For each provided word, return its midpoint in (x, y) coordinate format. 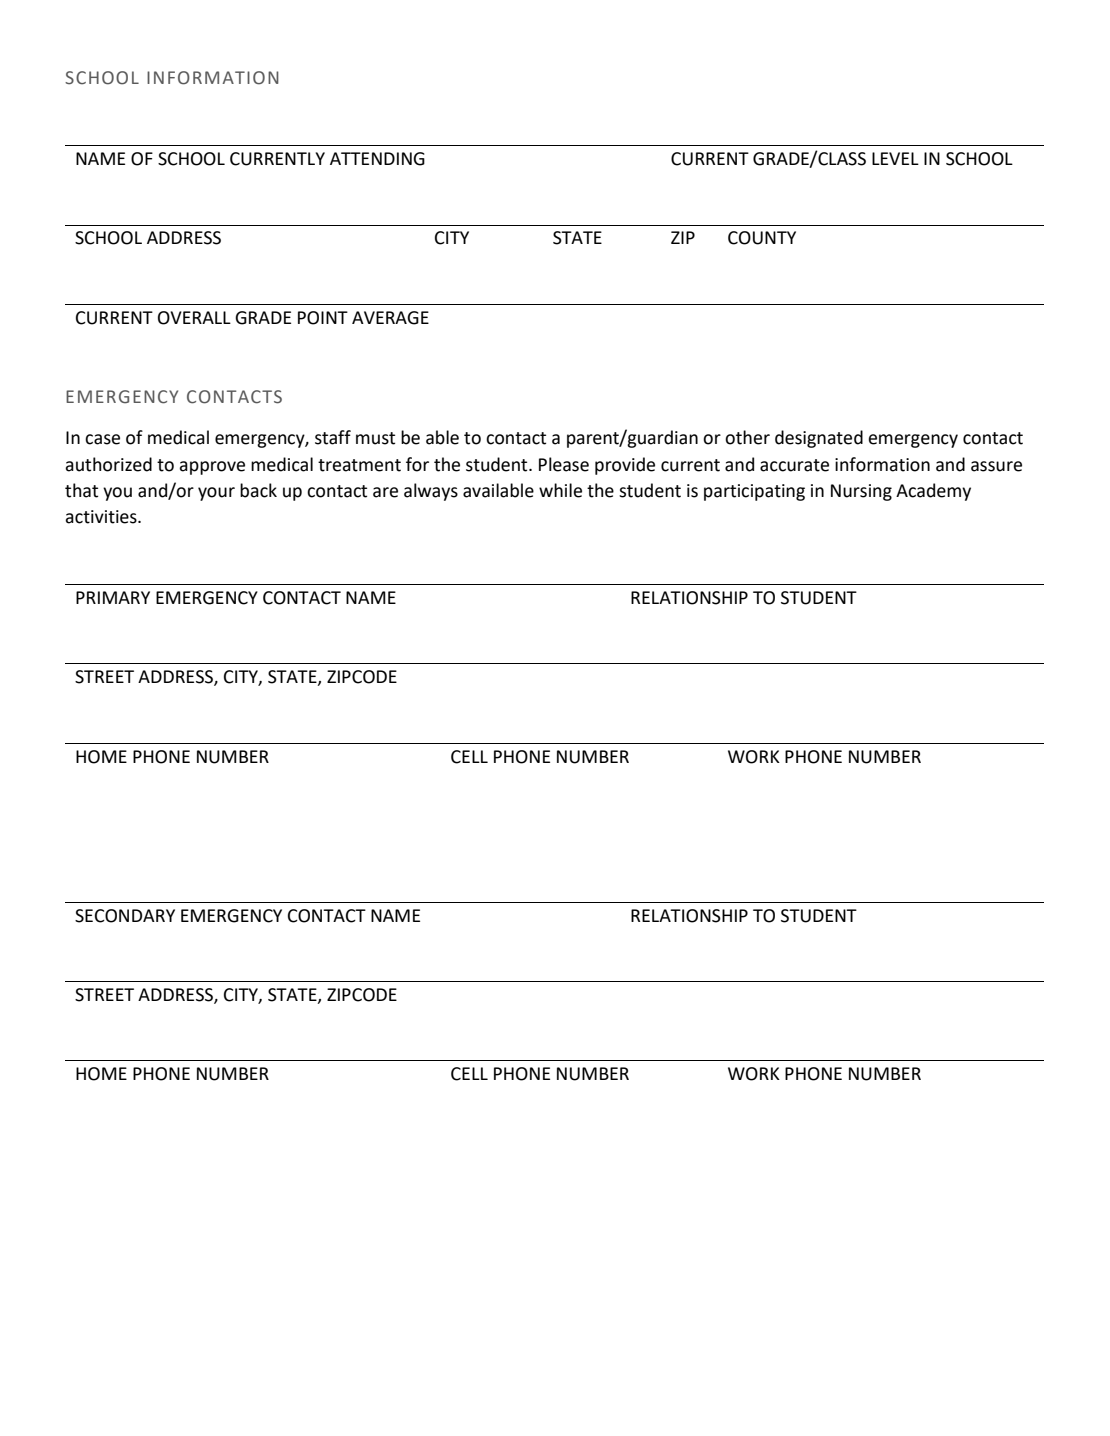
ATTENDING (377, 159)
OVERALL (194, 318)
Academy (933, 492)
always (431, 492)
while (560, 490)
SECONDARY (125, 916)
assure (996, 466)
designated (819, 439)
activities (102, 517)
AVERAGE (390, 318)
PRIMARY (113, 597)
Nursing (861, 492)
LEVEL (895, 158)
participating (754, 492)
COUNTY (762, 238)
